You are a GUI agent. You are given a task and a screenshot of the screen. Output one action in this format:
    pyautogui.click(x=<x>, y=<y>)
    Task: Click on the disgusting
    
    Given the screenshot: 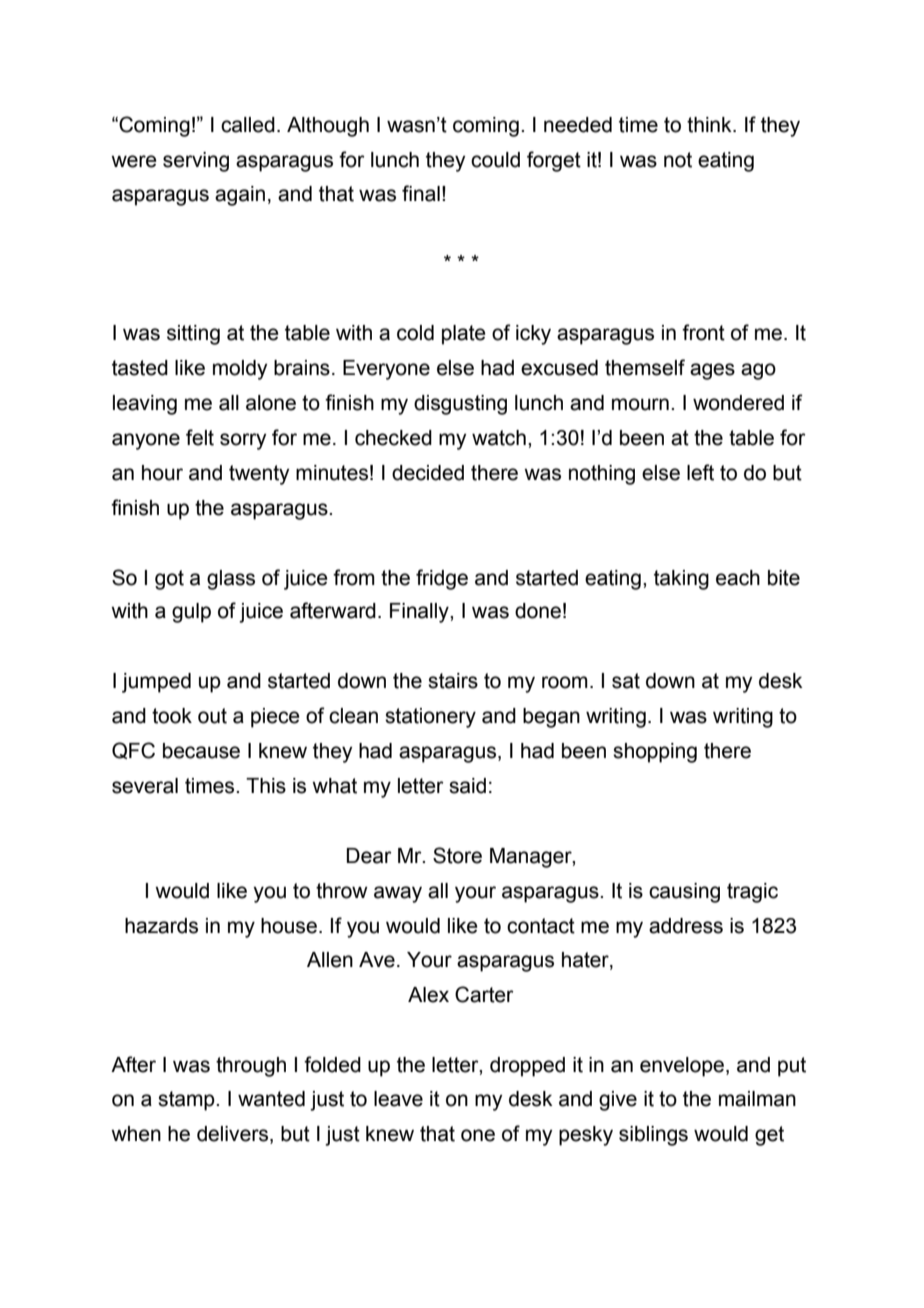 What is the action you would take?
    pyautogui.click(x=460, y=405)
